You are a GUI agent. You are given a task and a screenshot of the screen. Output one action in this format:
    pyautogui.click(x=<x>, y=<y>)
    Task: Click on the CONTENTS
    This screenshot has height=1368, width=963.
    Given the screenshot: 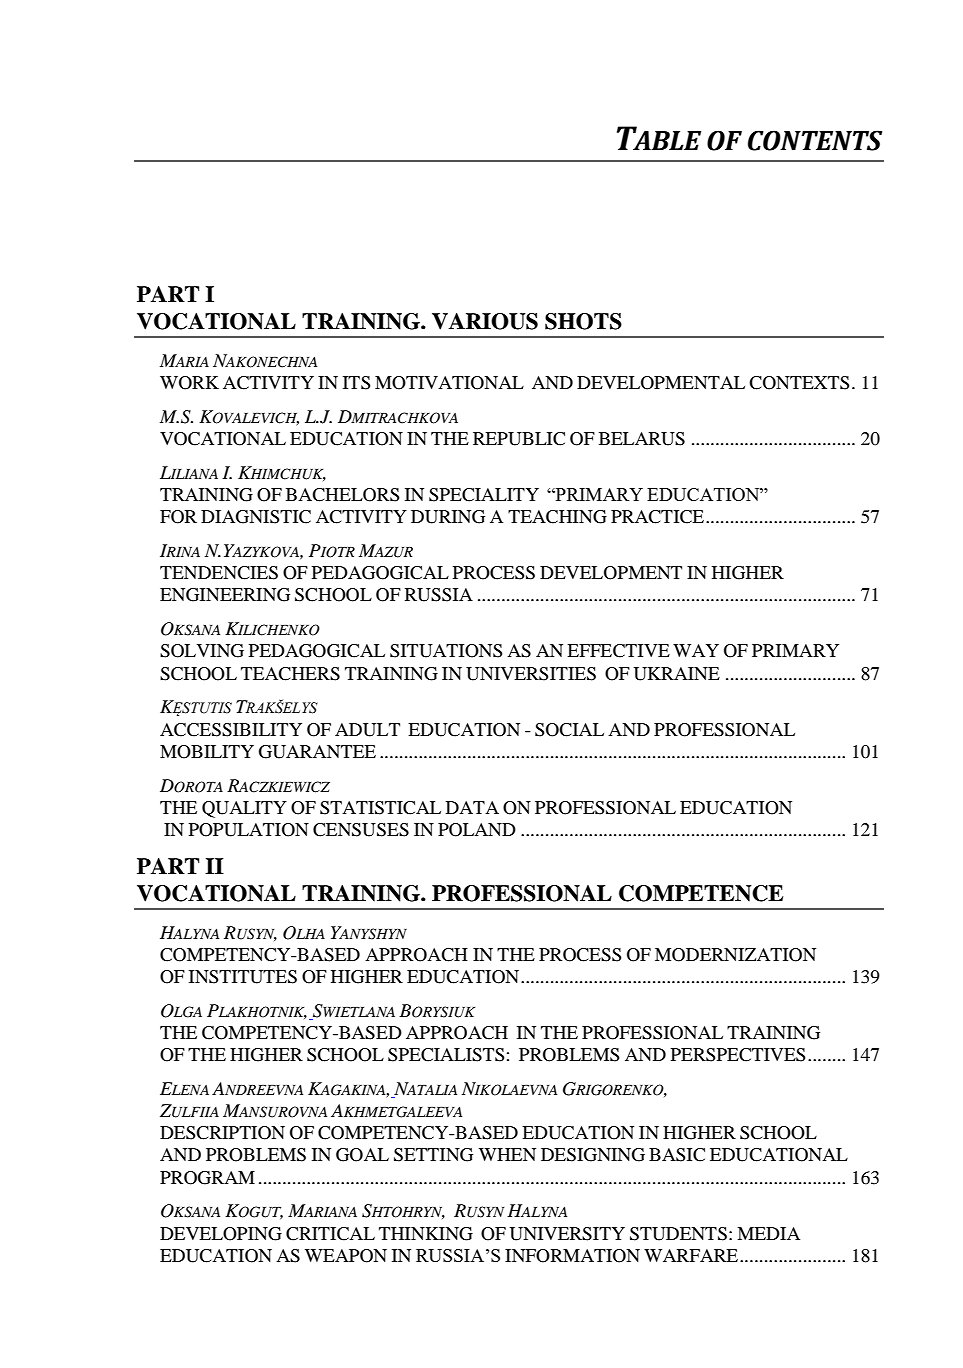 What is the action you would take?
    pyautogui.click(x=815, y=140)
